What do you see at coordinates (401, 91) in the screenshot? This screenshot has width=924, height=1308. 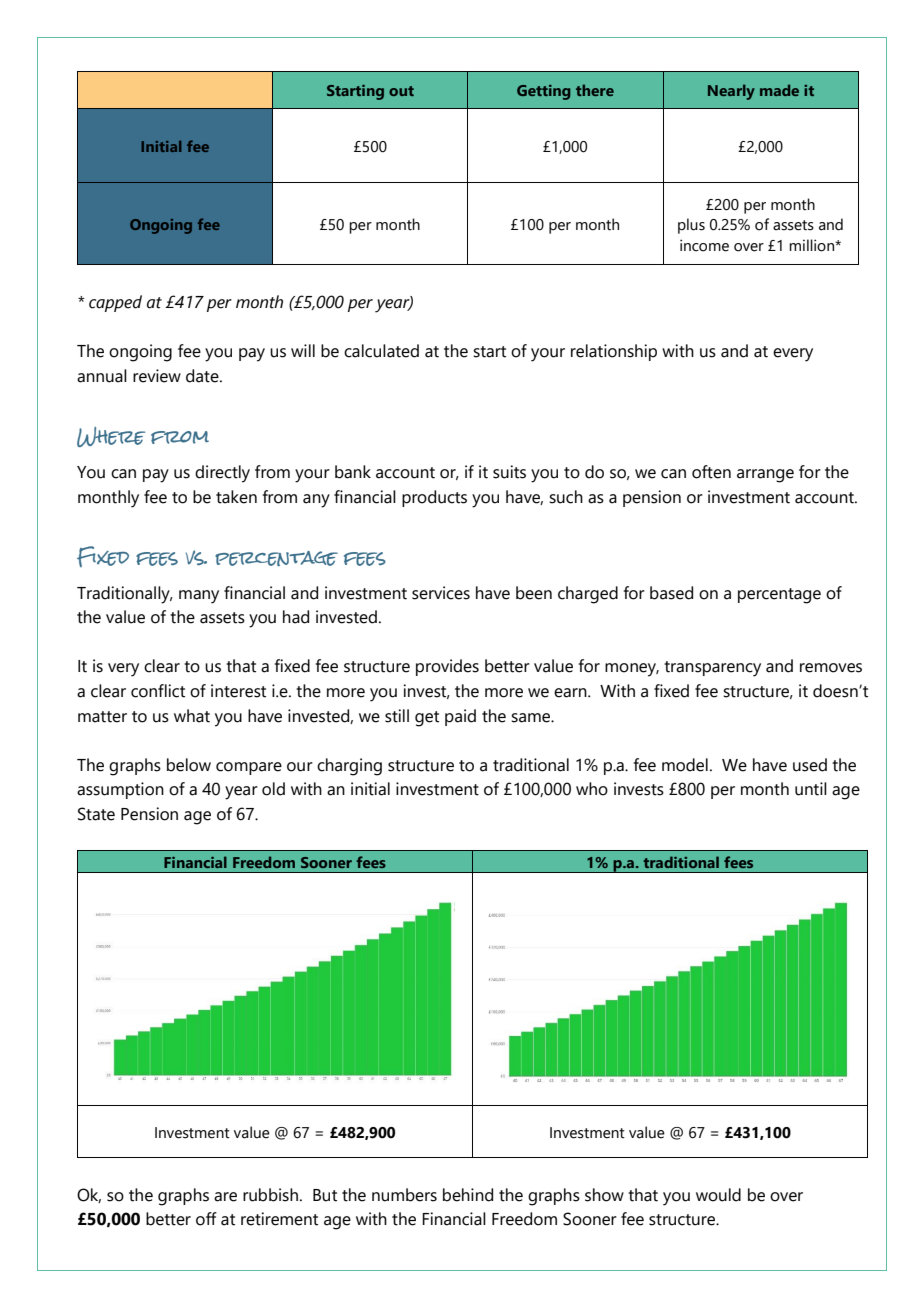 I see `out` at bounding box center [401, 91].
